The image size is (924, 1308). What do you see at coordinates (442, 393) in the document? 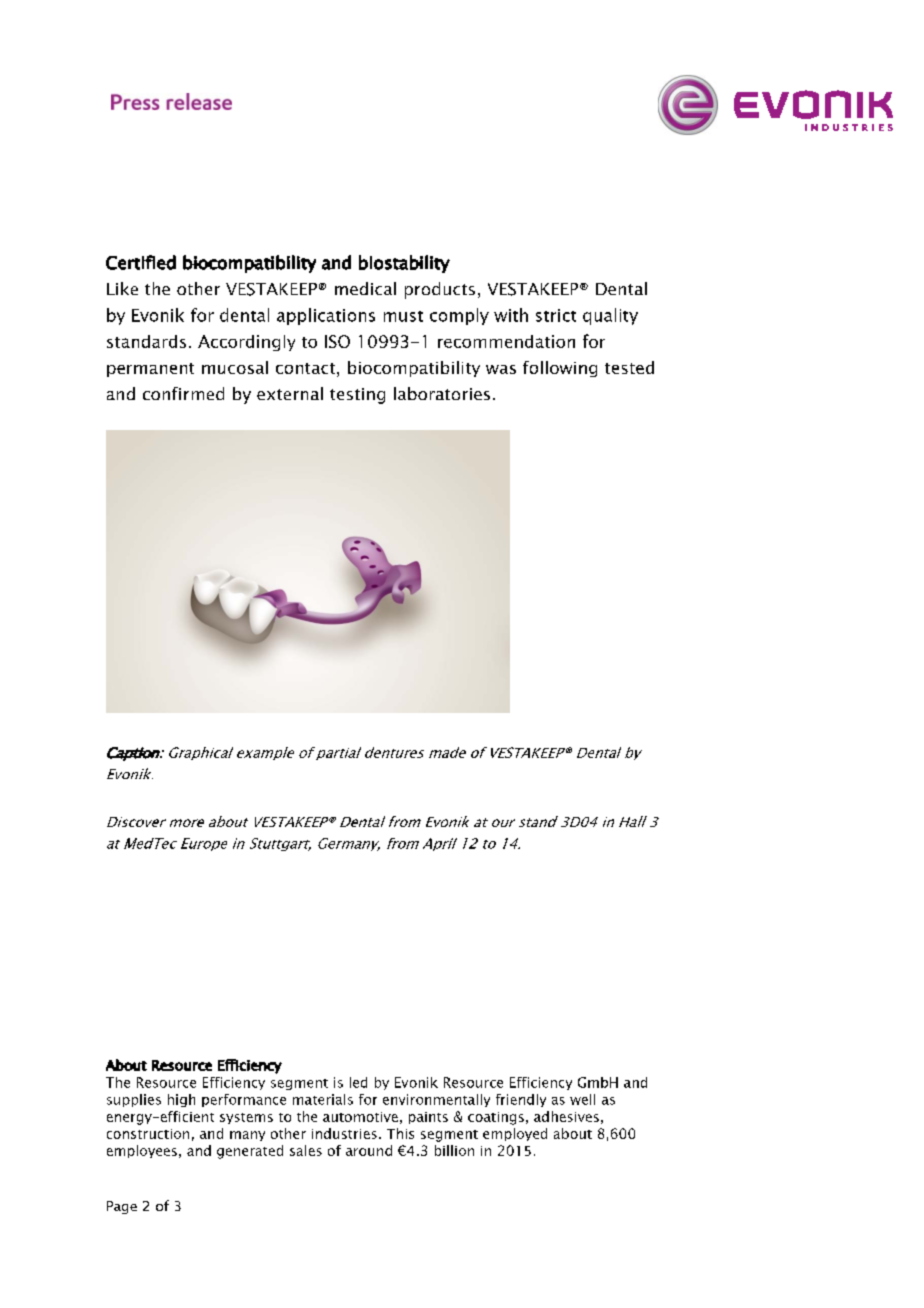
I see `laboratories` at bounding box center [442, 393].
